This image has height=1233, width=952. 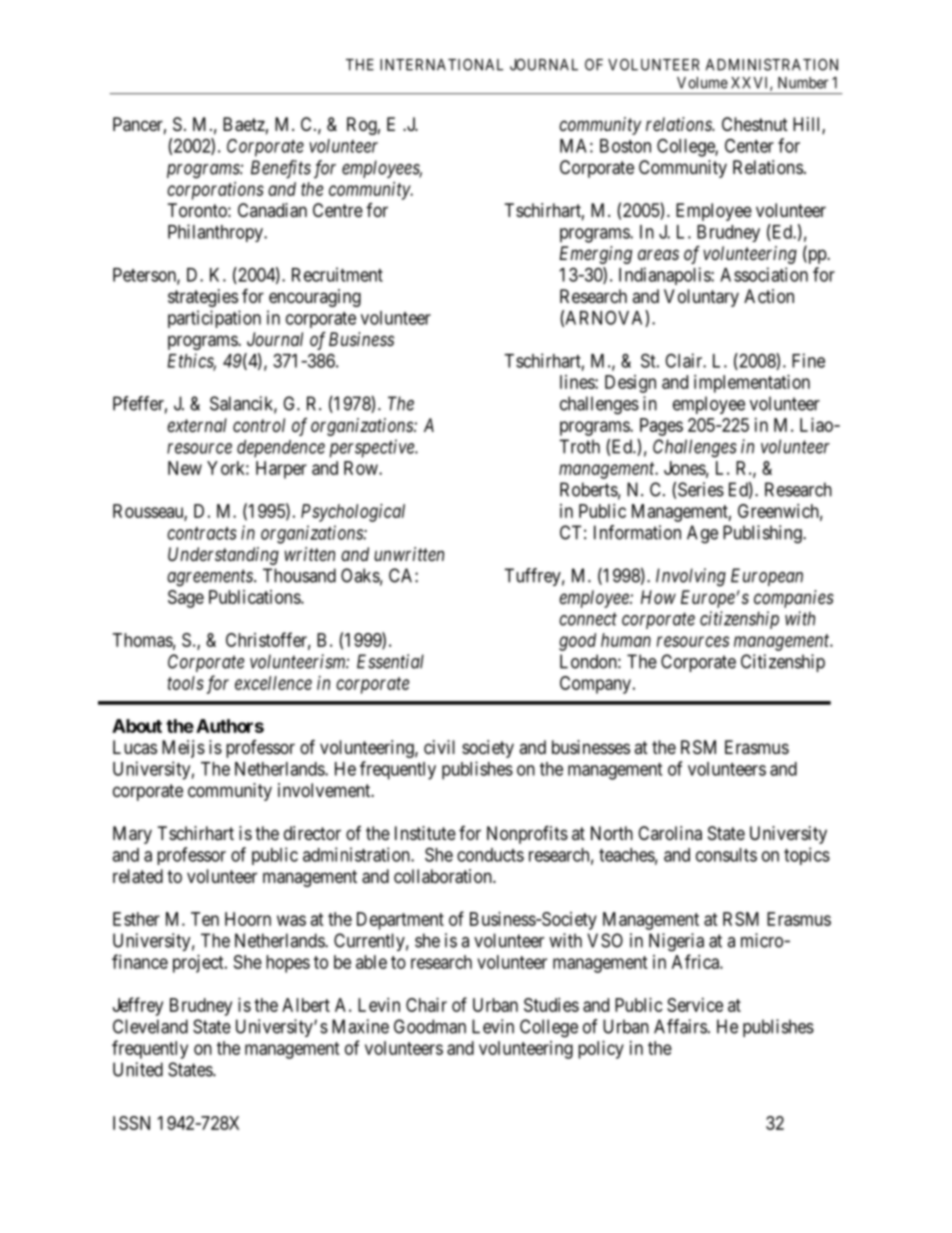 I want to click on Volume, so click(x=702, y=83).
